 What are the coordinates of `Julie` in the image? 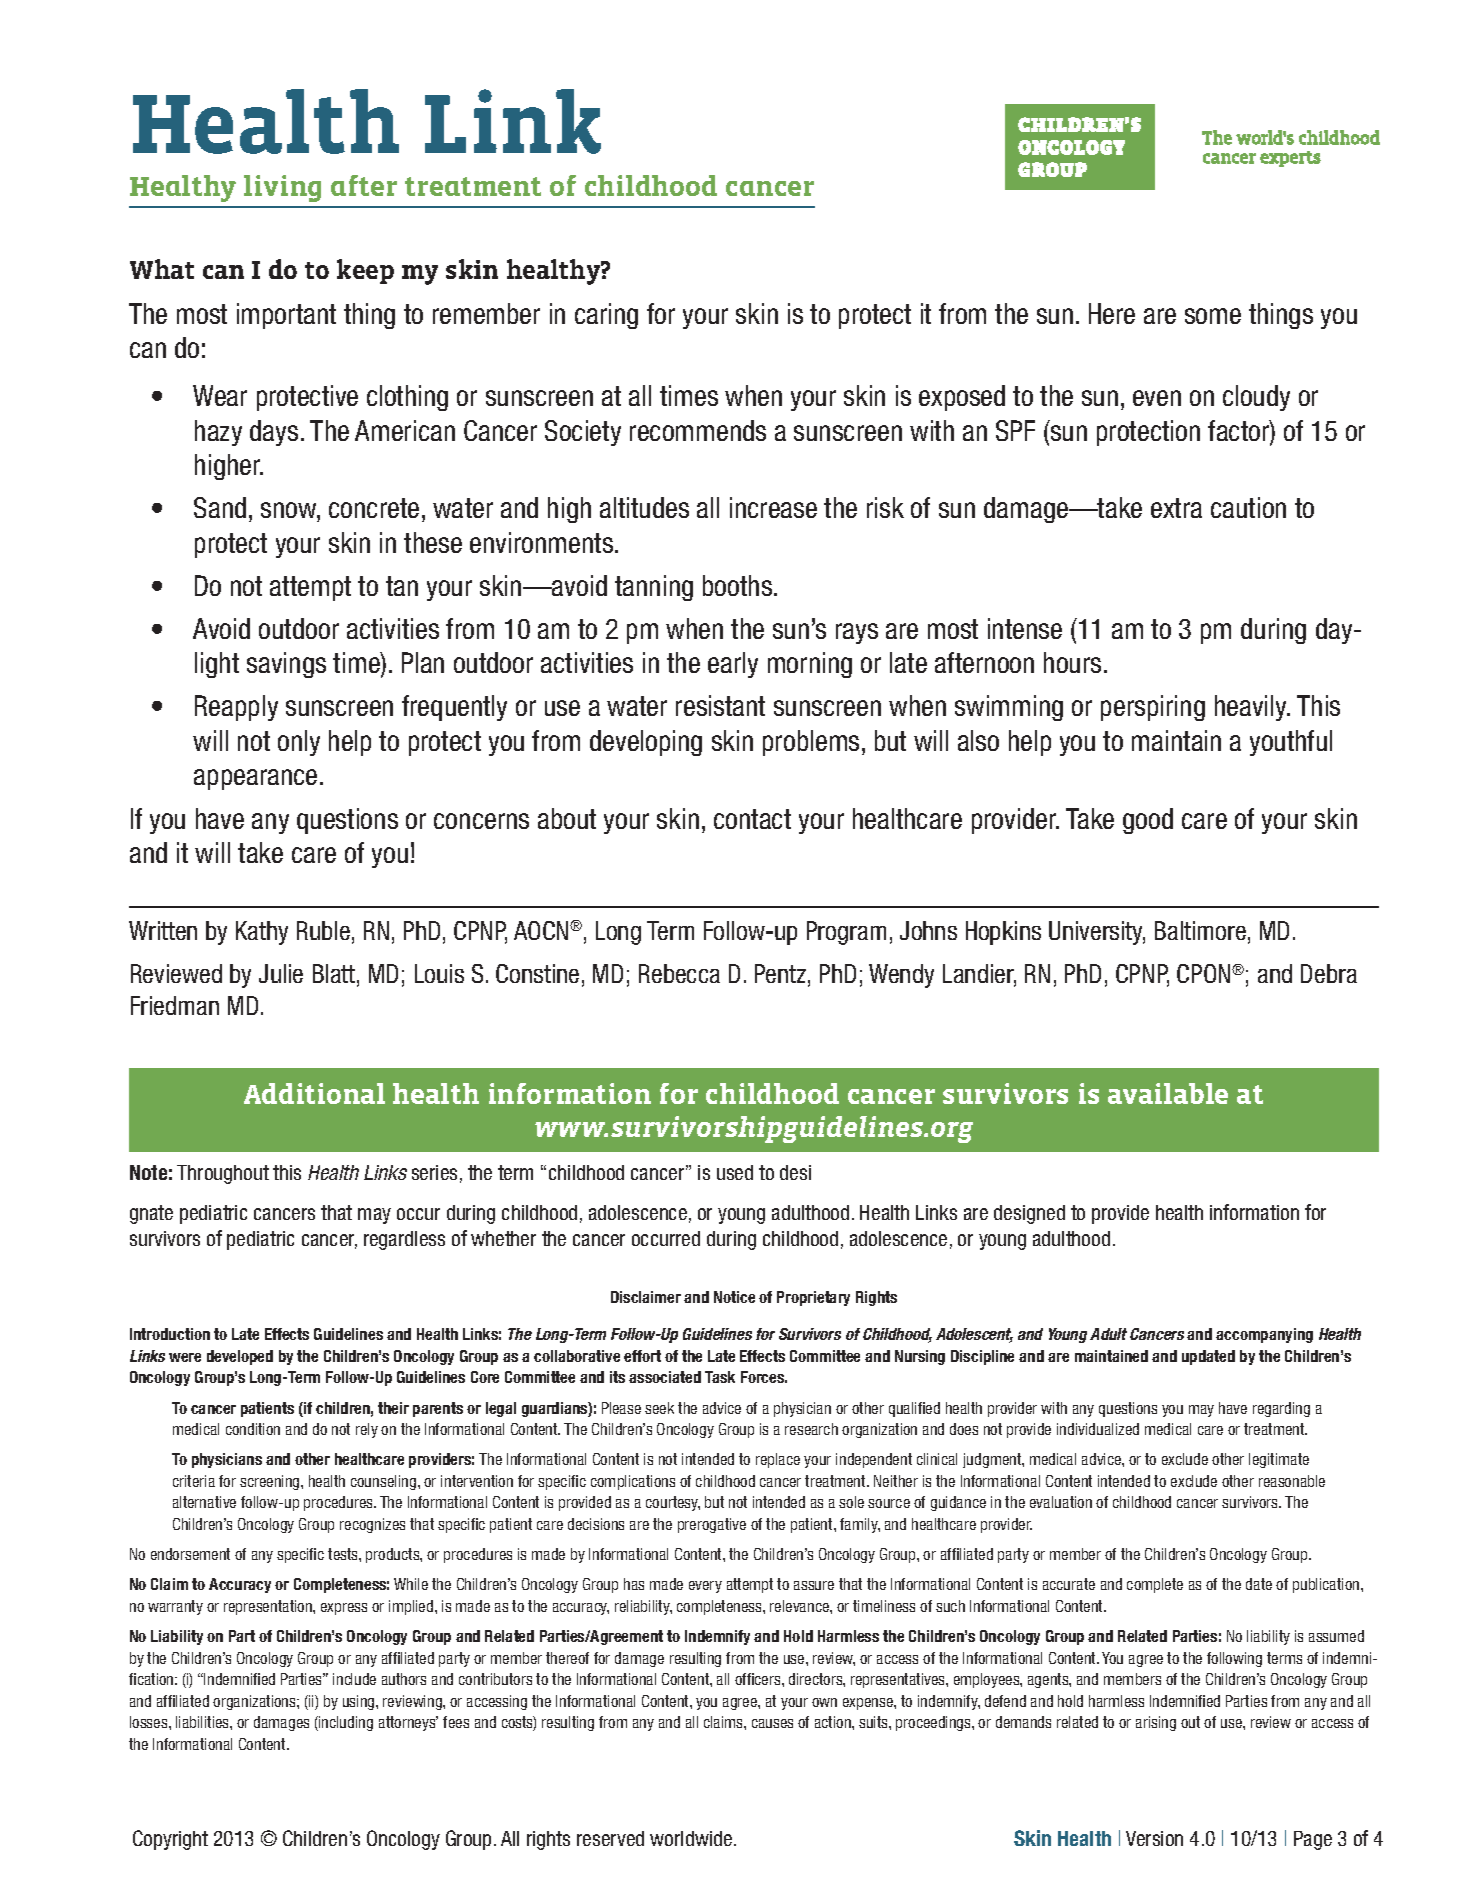 It's located at (281, 973).
